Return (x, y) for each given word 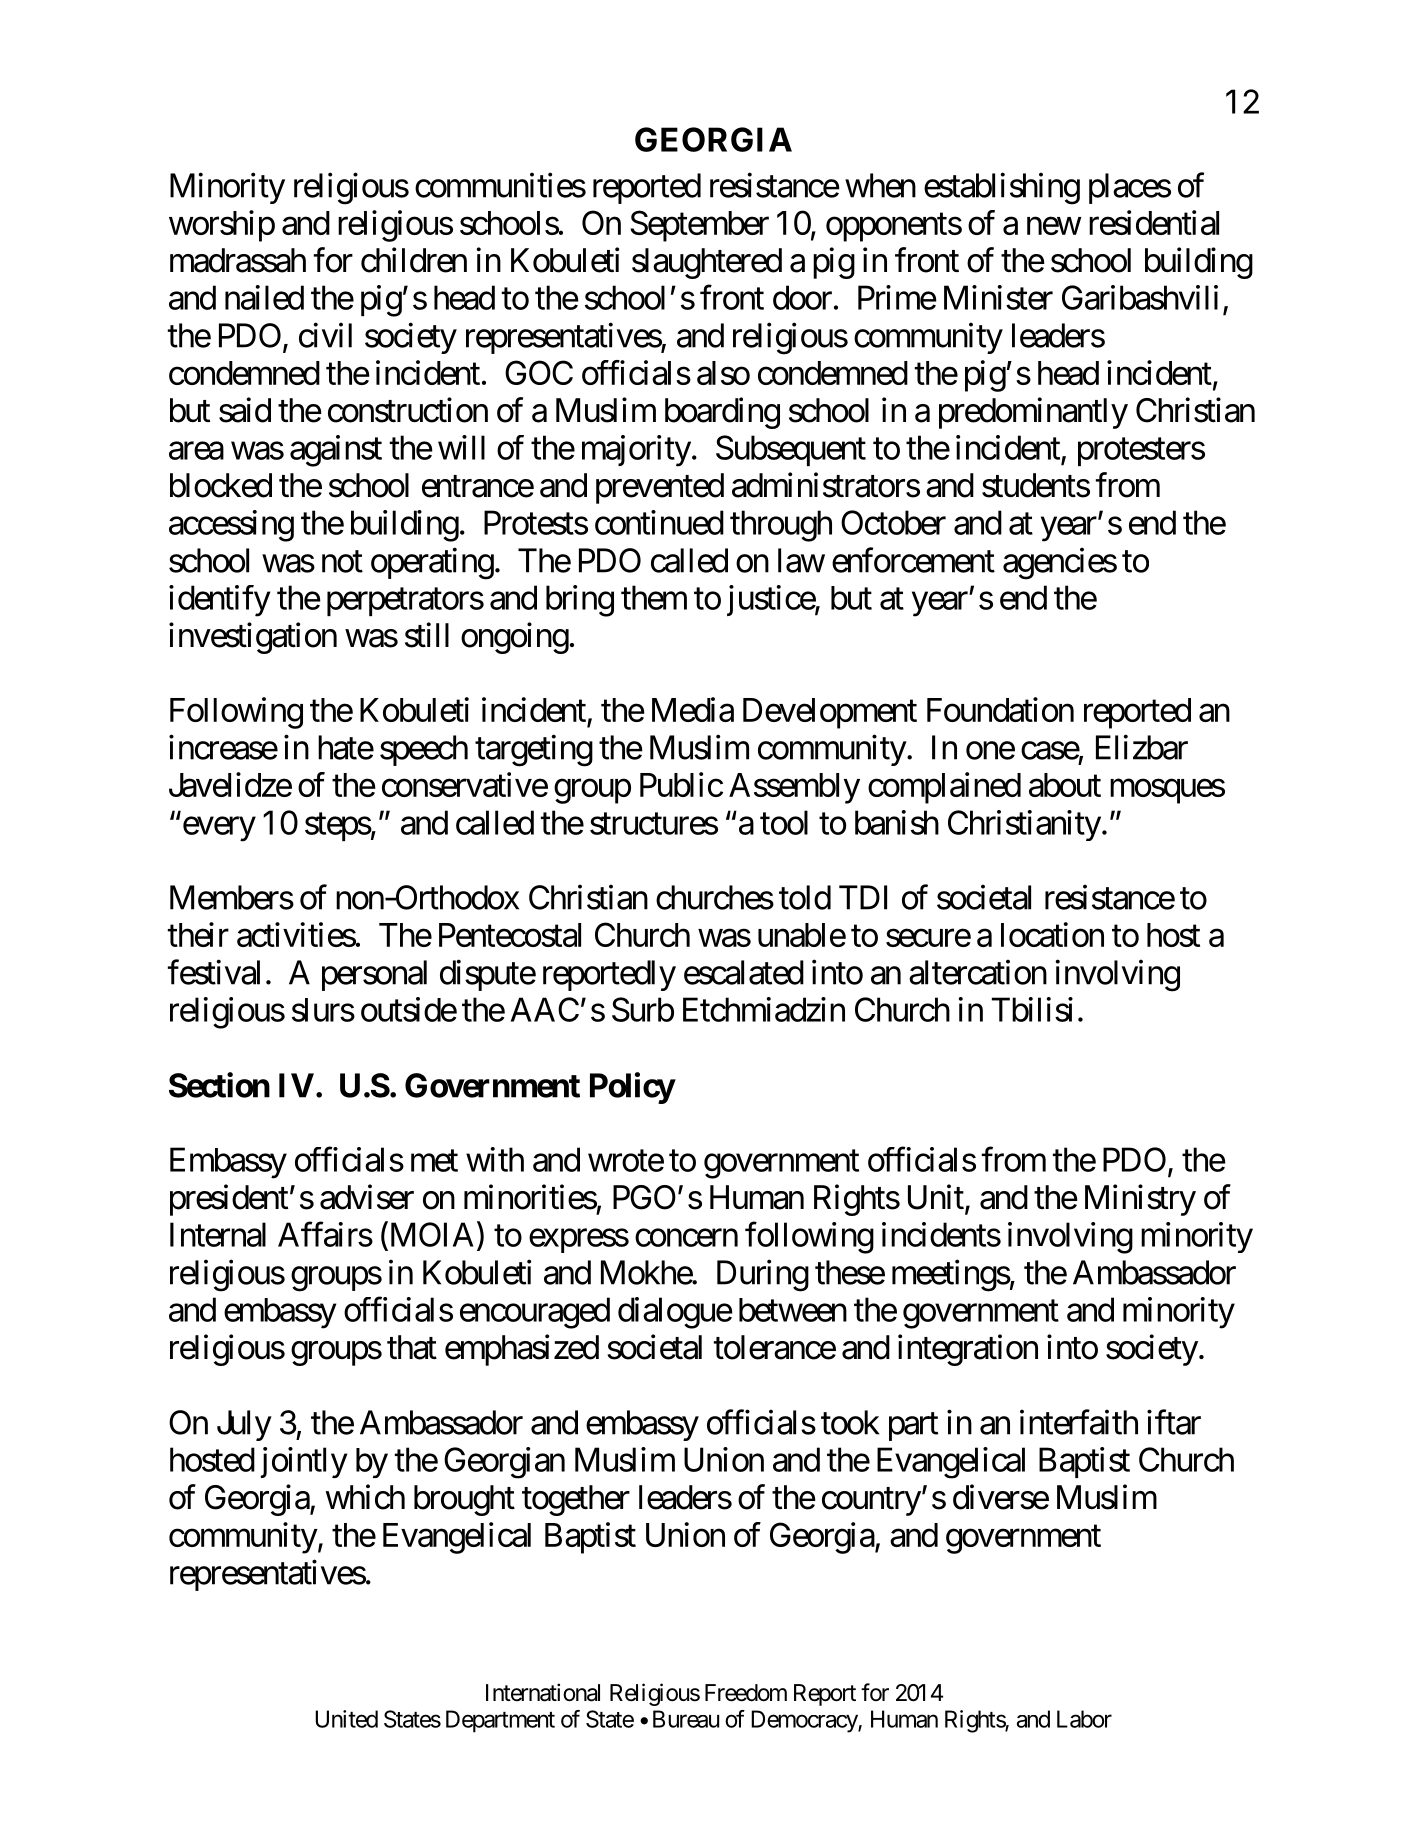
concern (686, 1238)
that (412, 1347)
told (805, 897)
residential (1154, 222)
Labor (1084, 1719)
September (699, 226)
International (543, 1692)
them (654, 597)
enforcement (913, 560)
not (342, 562)
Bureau (686, 1719)
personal (374, 975)
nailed (264, 297)
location (1052, 934)
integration (968, 1350)
